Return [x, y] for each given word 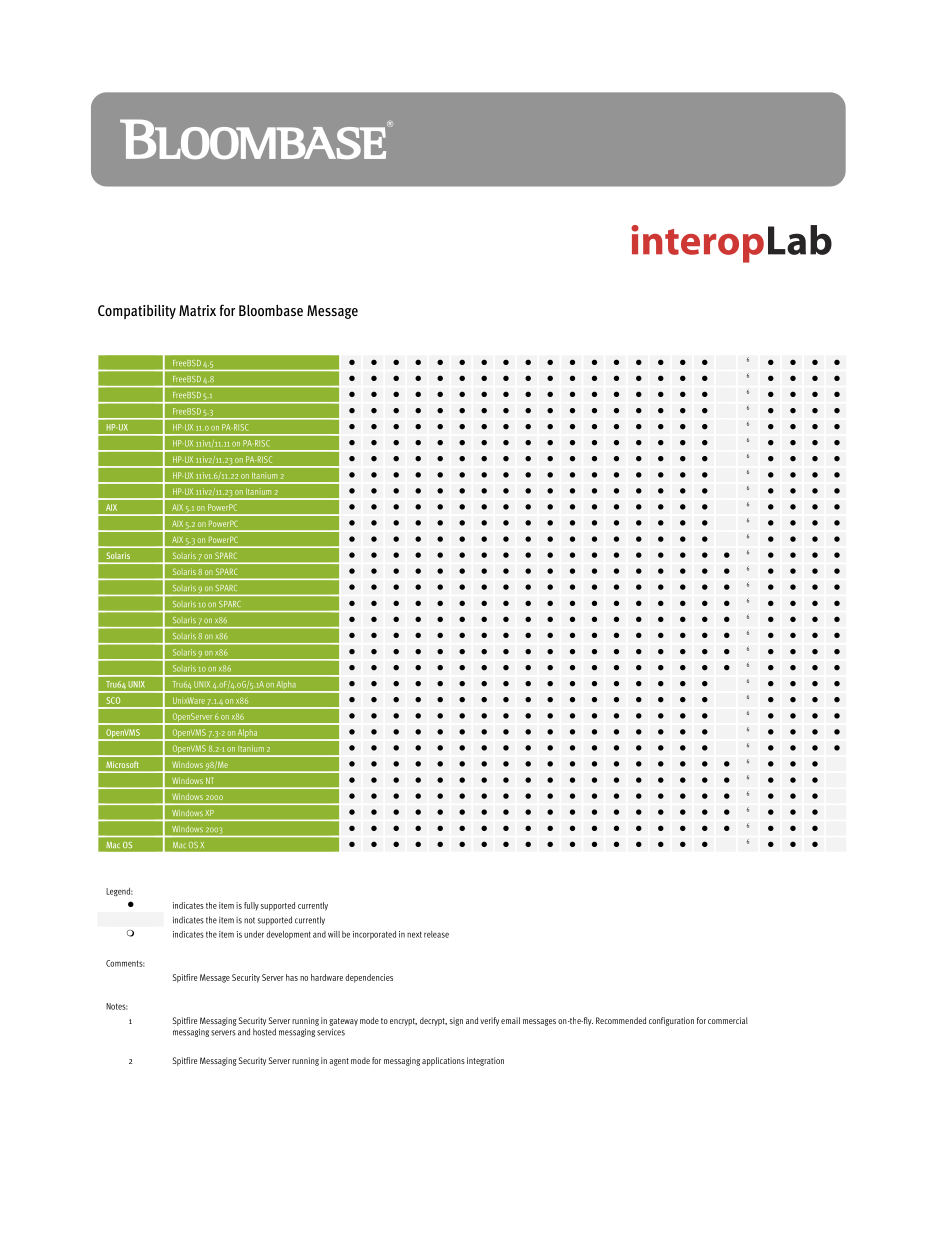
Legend [119, 892]
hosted [264, 1032]
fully [251, 906]
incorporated [374, 935]
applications [443, 1061]
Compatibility [137, 312]
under [254, 934]
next [414, 934]
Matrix [197, 310]
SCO [113, 700]
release [436, 934]
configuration [671, 1021]
